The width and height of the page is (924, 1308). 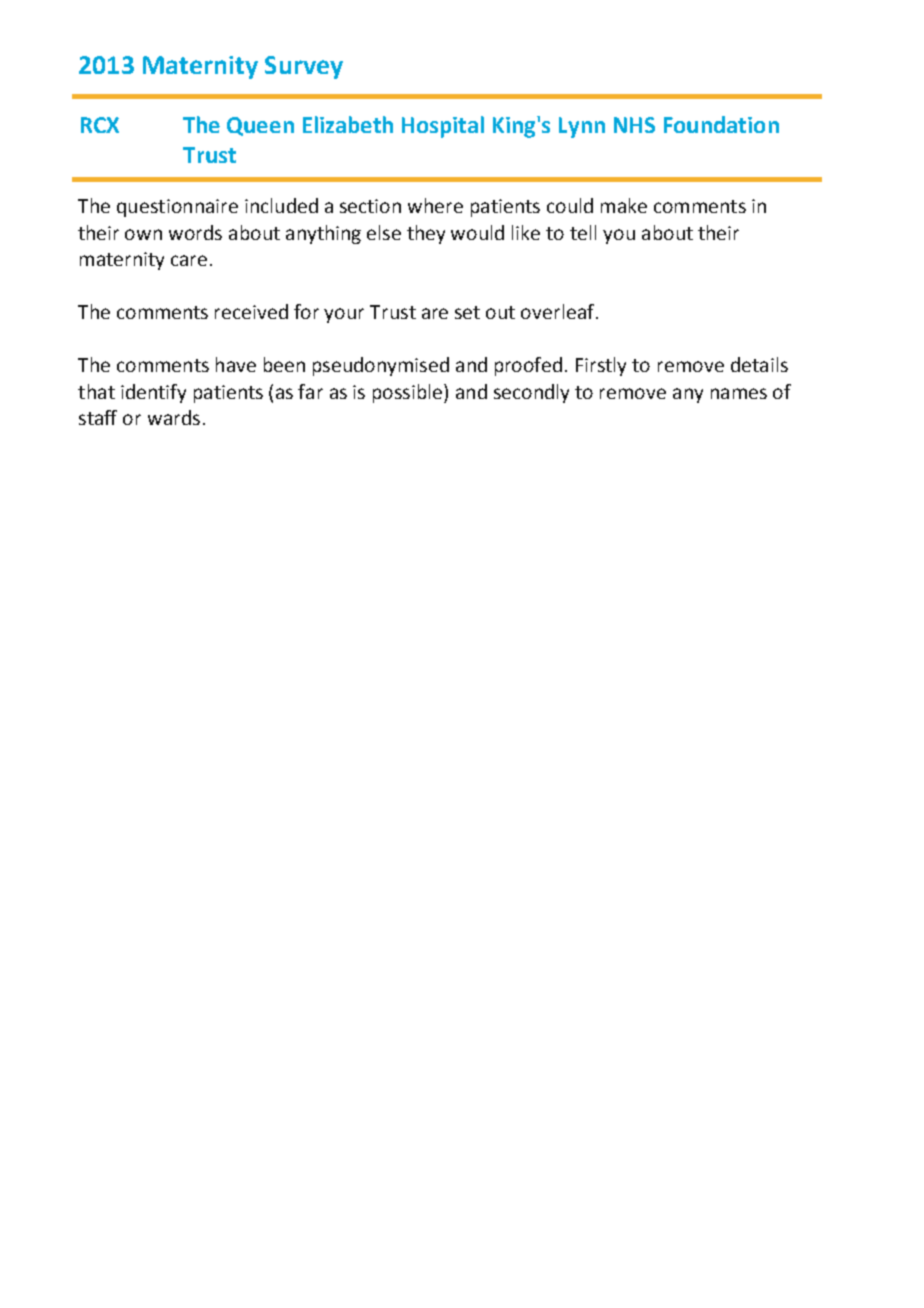 I want to click on Hospital, so click(x=443, y=127).
